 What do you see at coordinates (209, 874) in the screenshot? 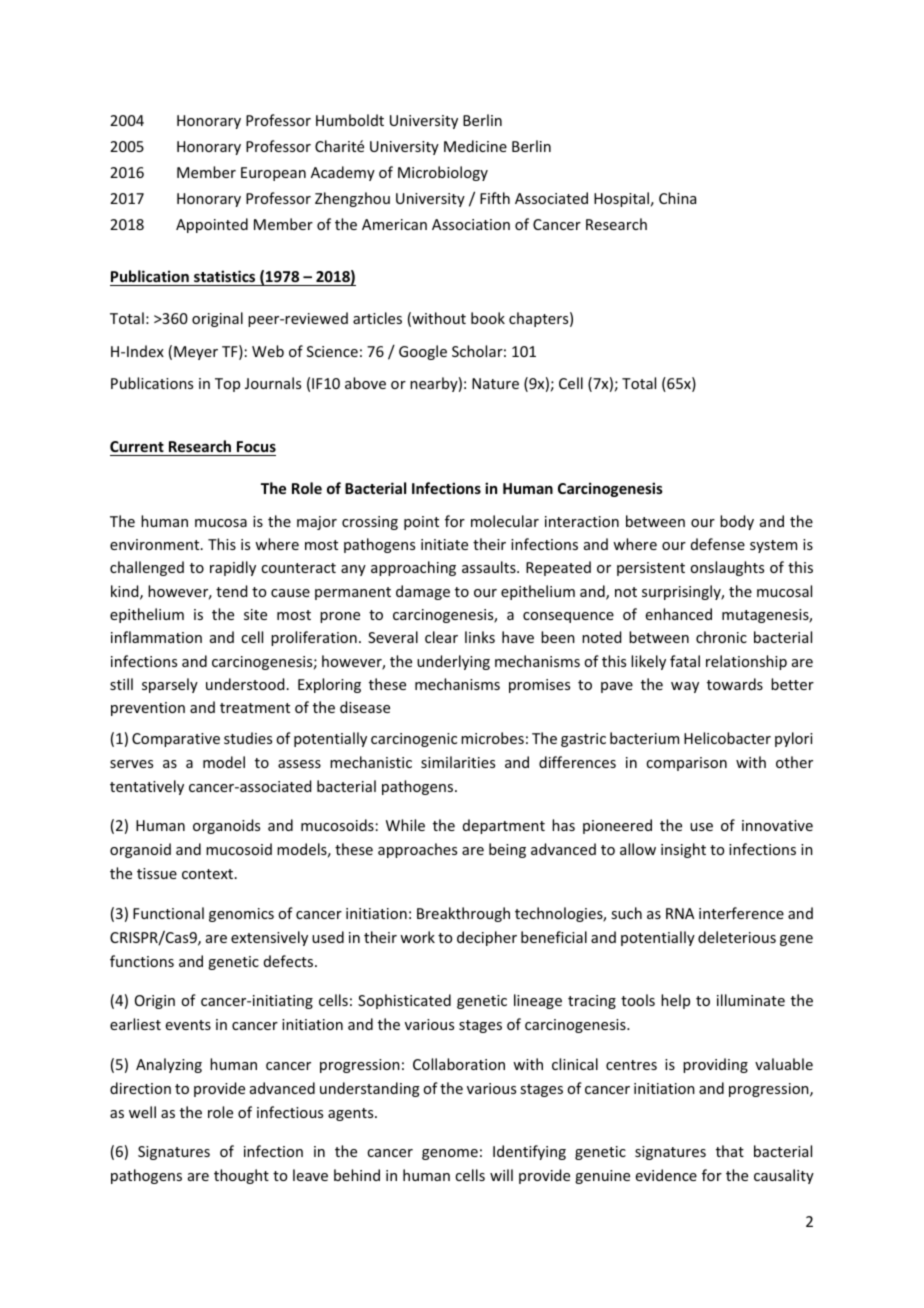
I see `context` at bounding box center [209, 874].
